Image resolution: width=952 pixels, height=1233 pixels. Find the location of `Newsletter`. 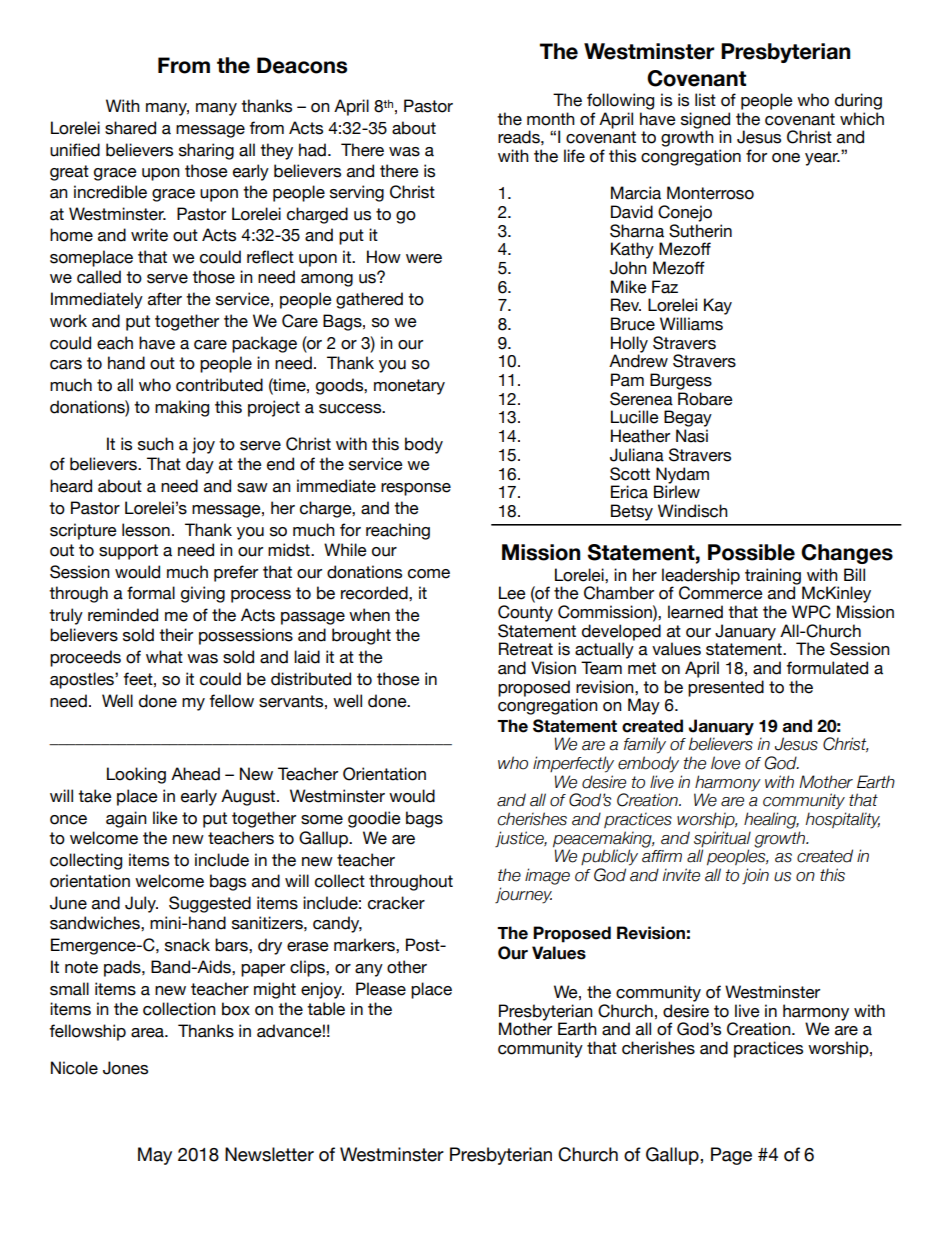

Newsletter is located at coordinates (269, 1154).
